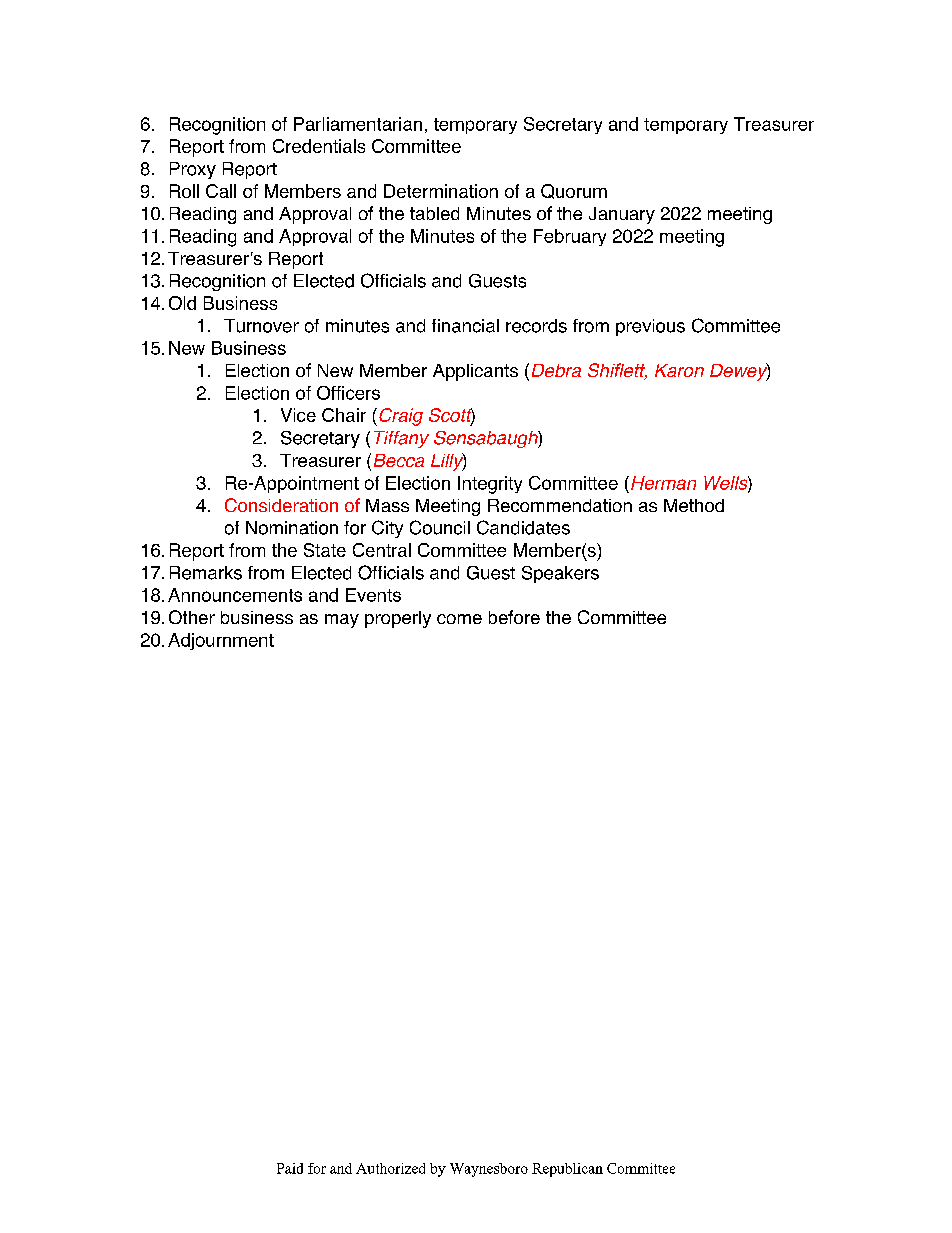  What do you see at coordinates (281, 505) in the screenshot?
I see `Consideration` at bounding box center [281, 505].
